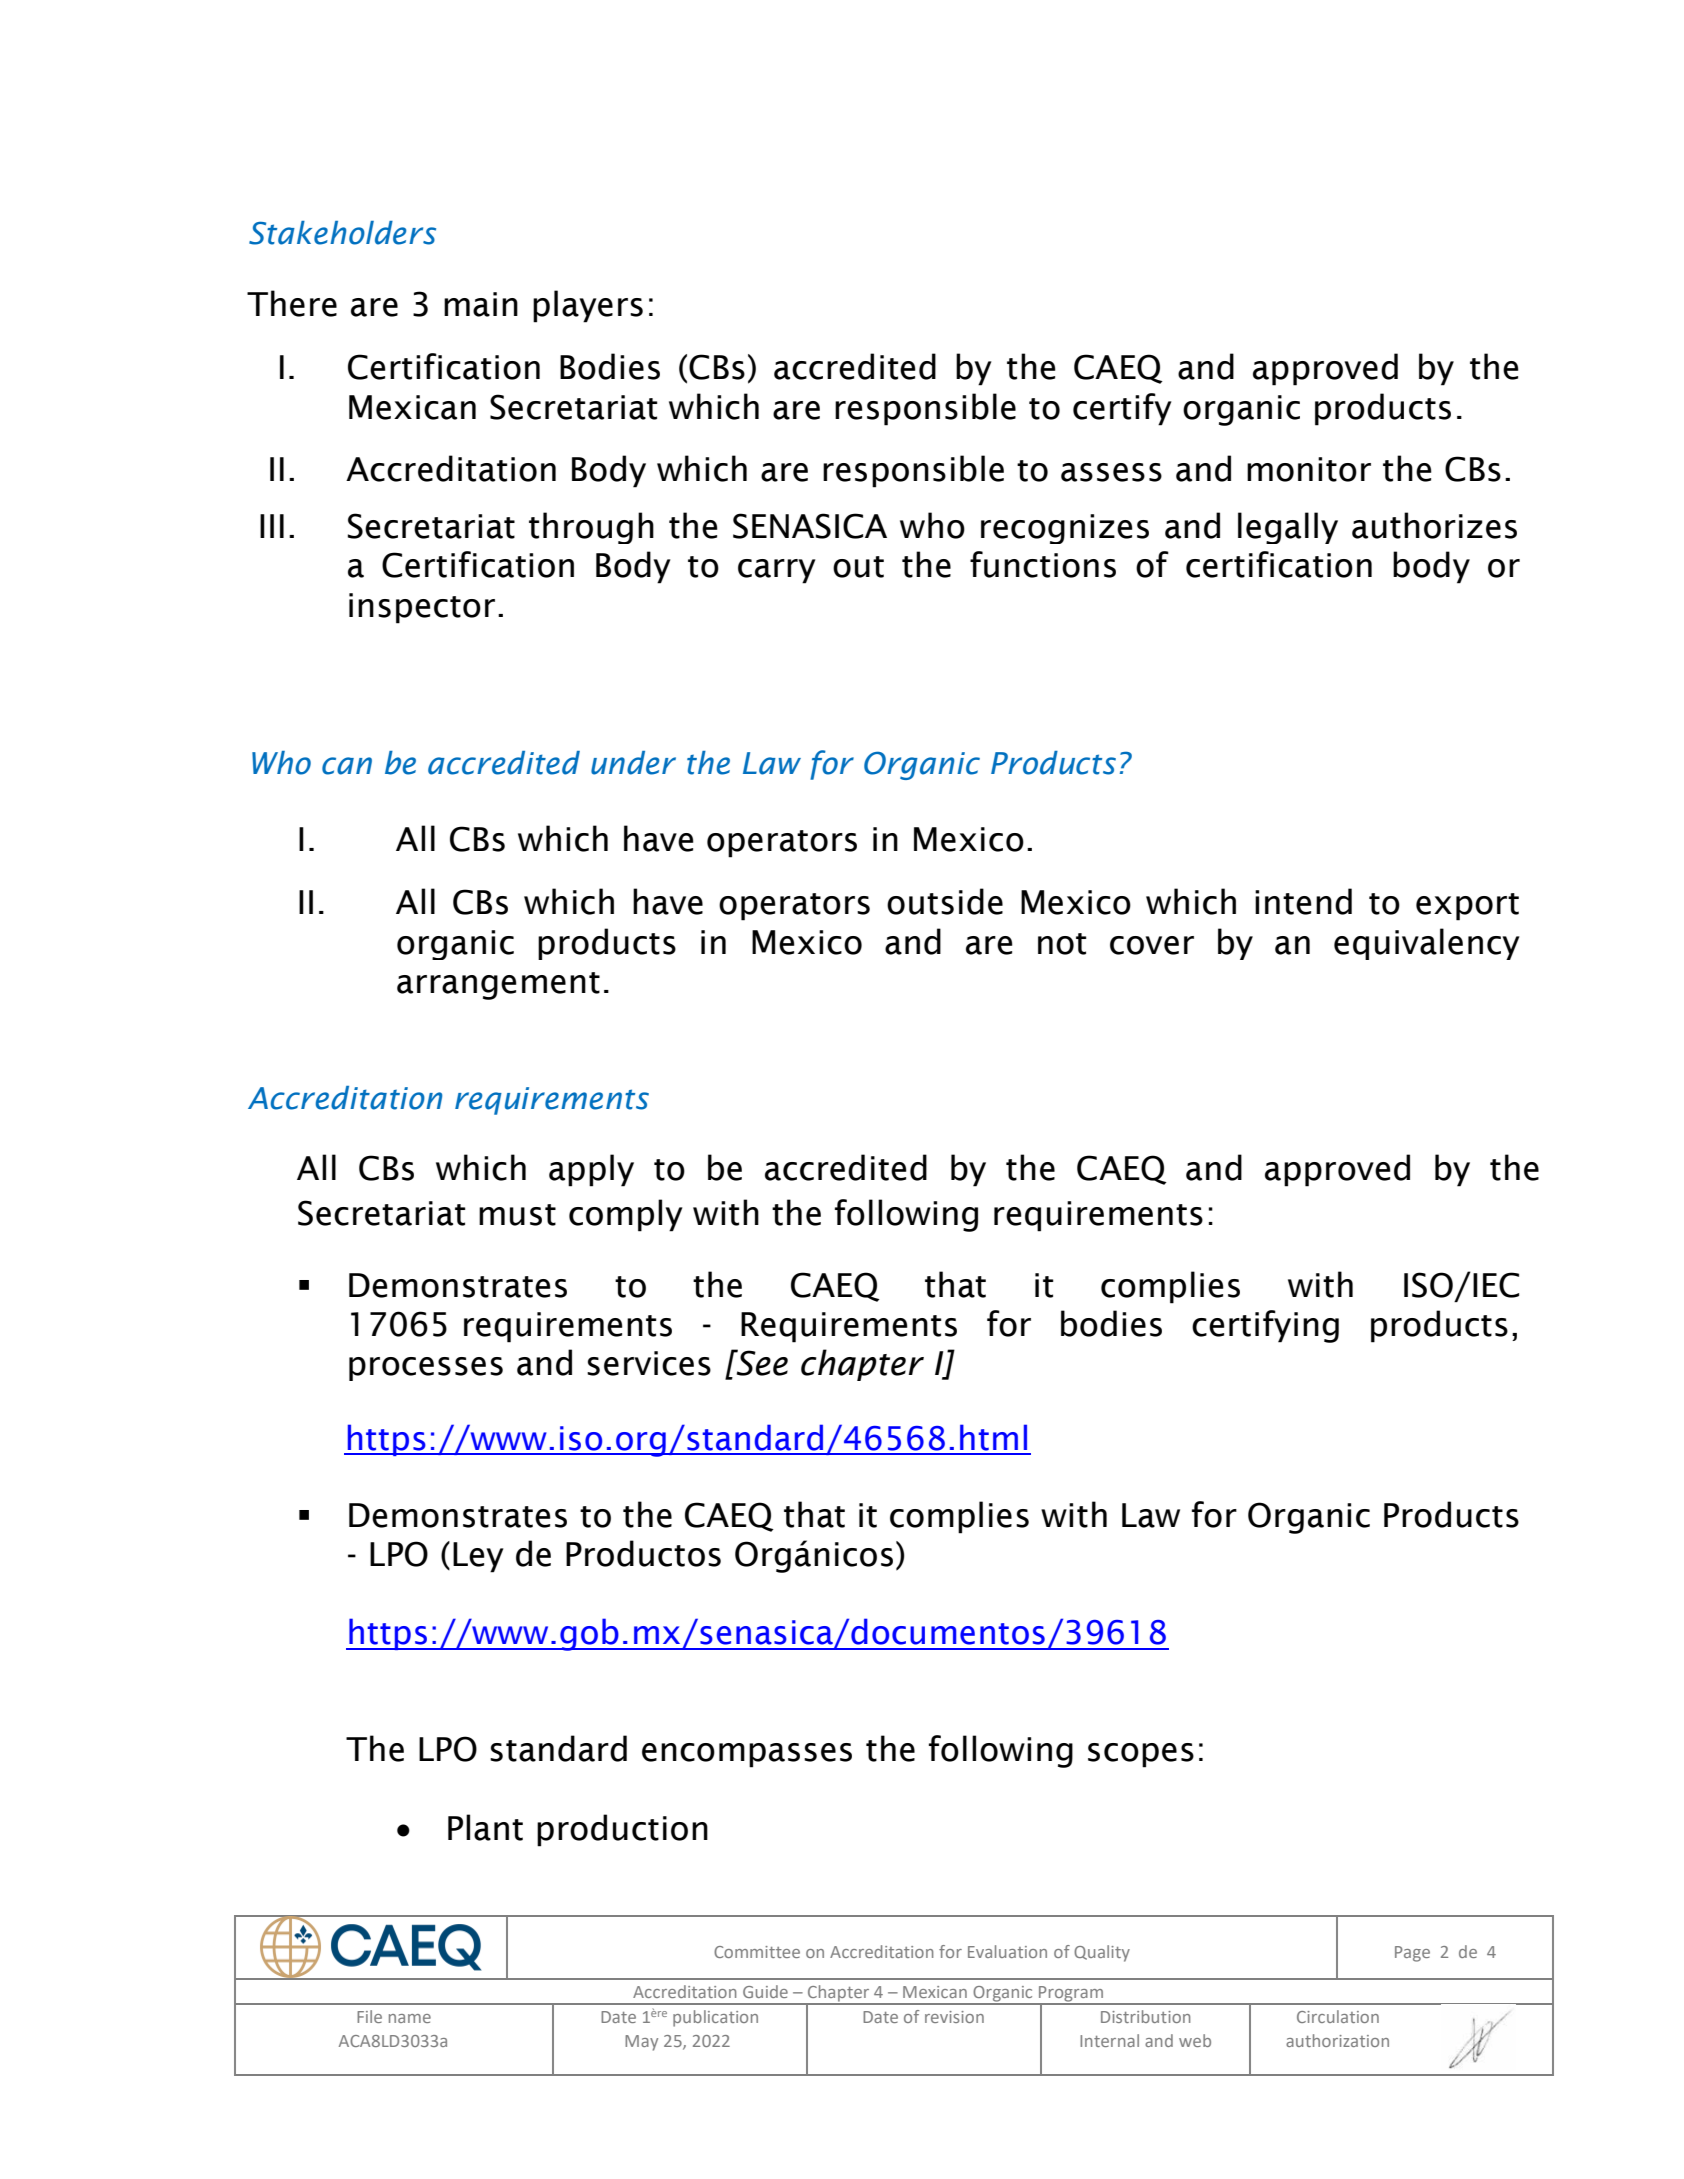 The width and height of the screenshot is (1684, 2179). Describe the element at coordinates (481, 304) in the screenshot. I see `main` at that location.
